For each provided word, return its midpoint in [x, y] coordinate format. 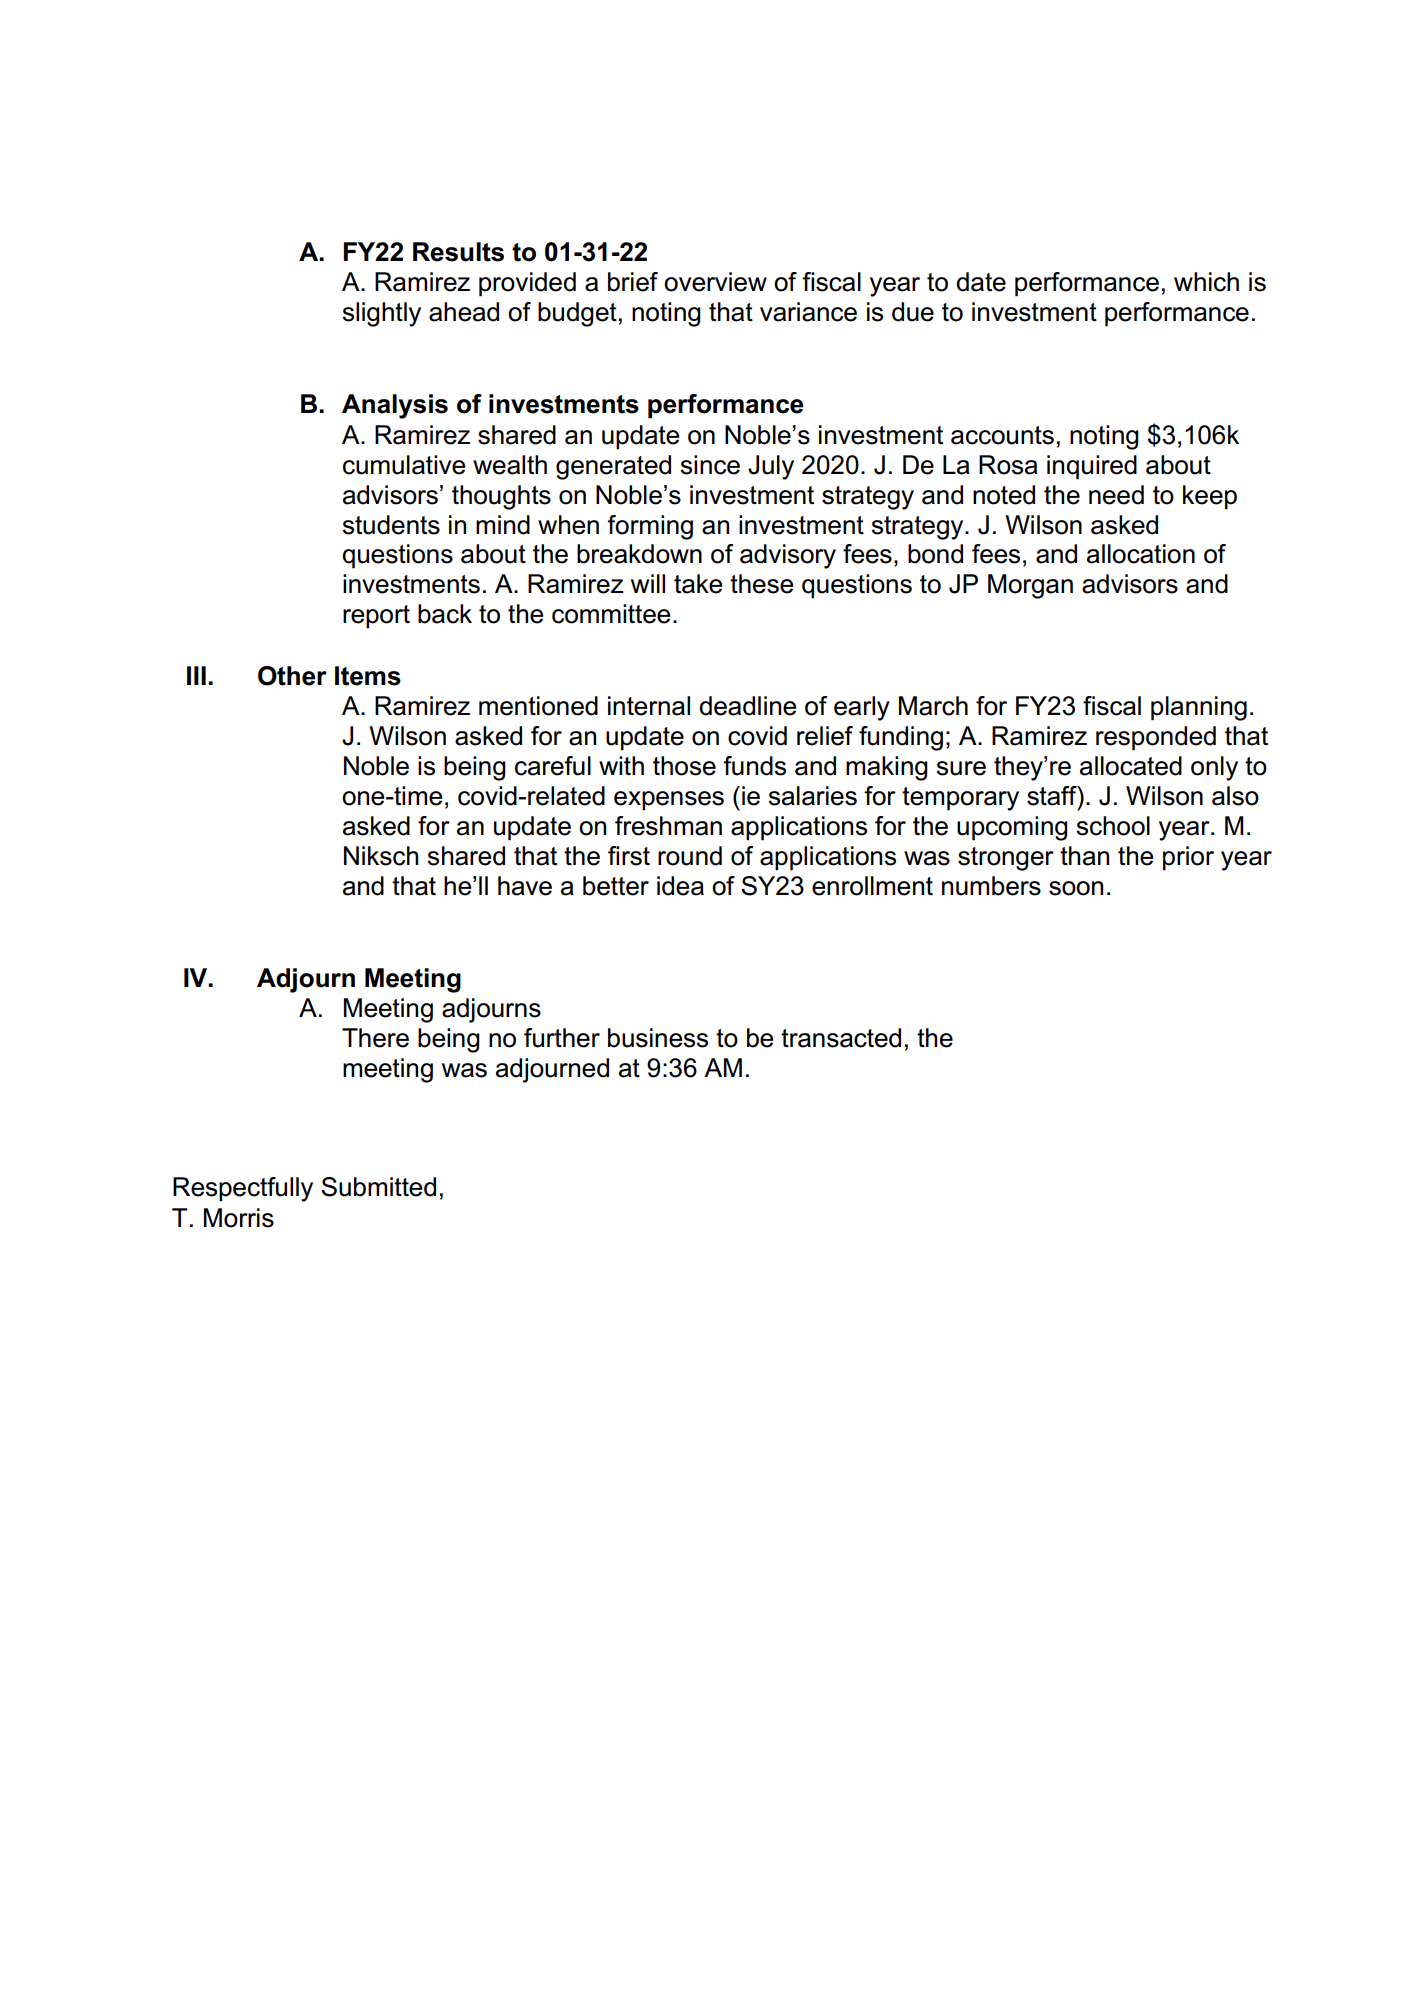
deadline [747, 706]
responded [1156, 738]
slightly [382, 314]
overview [715, 282]
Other [292, 676]
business [658, 1038]
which [1206, 282]
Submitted [378, 1187]
